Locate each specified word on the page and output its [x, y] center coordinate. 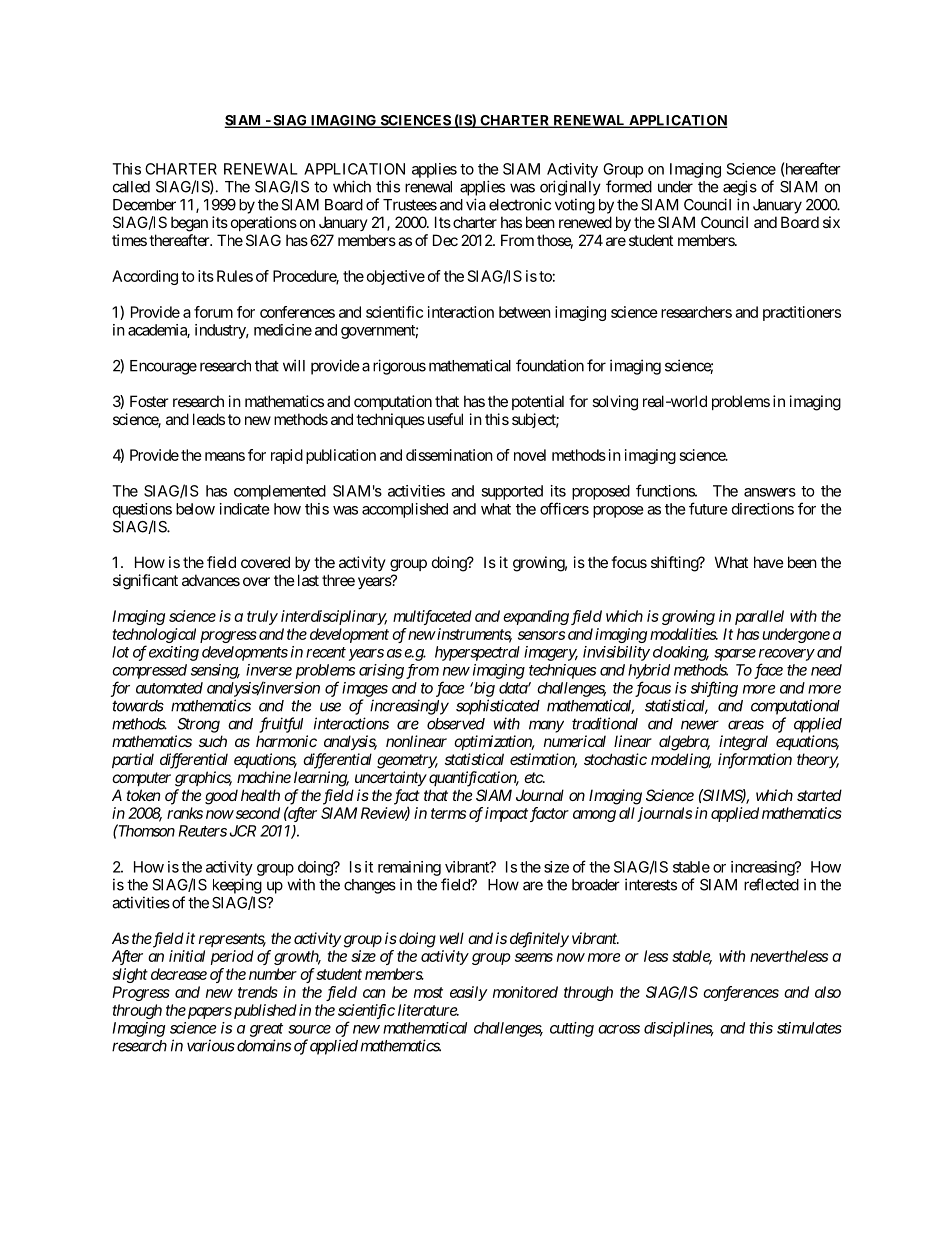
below [195, 509]
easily [469, 993]
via [476, 204]
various [211, 1045]
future [708, 508]
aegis [740, 188]
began [189, 224]
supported [512, 492]
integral [743, 743]
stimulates [809, 1028]
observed [456, 724]
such [213, 741]
